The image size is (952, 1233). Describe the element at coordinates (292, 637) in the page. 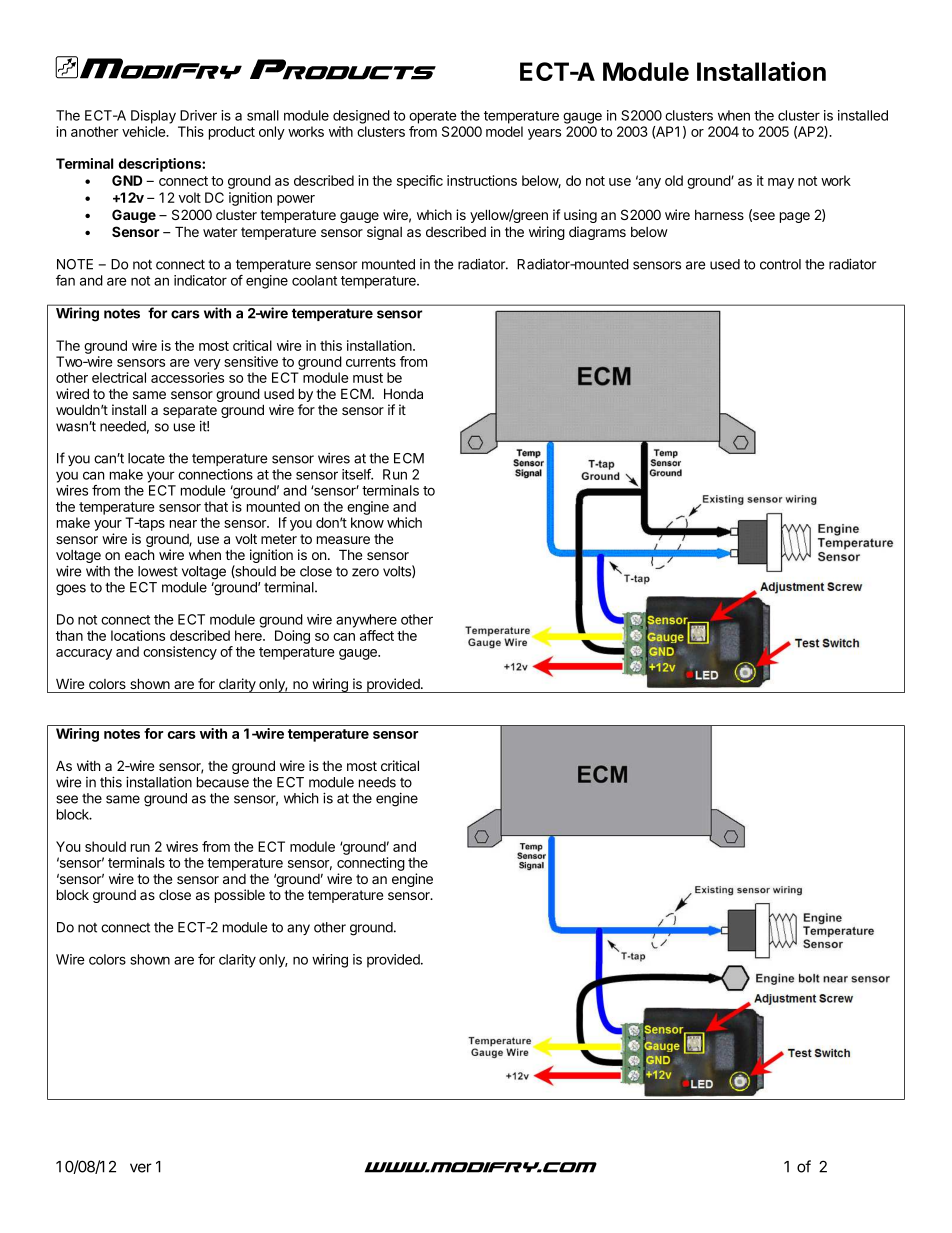

I see `Doing` at that location.
